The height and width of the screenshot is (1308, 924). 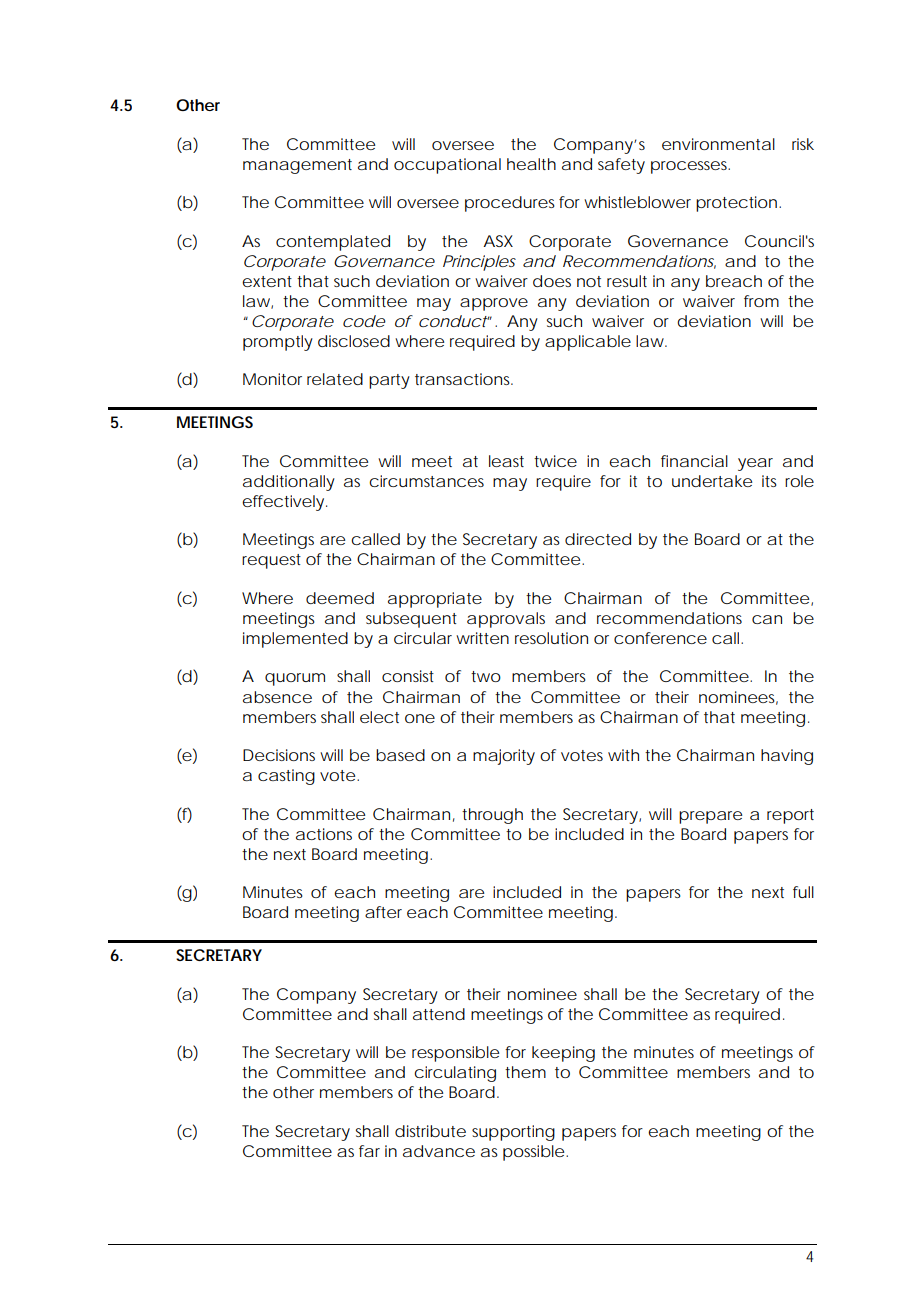 I want to click on casting, so click(x=286, y=777).
